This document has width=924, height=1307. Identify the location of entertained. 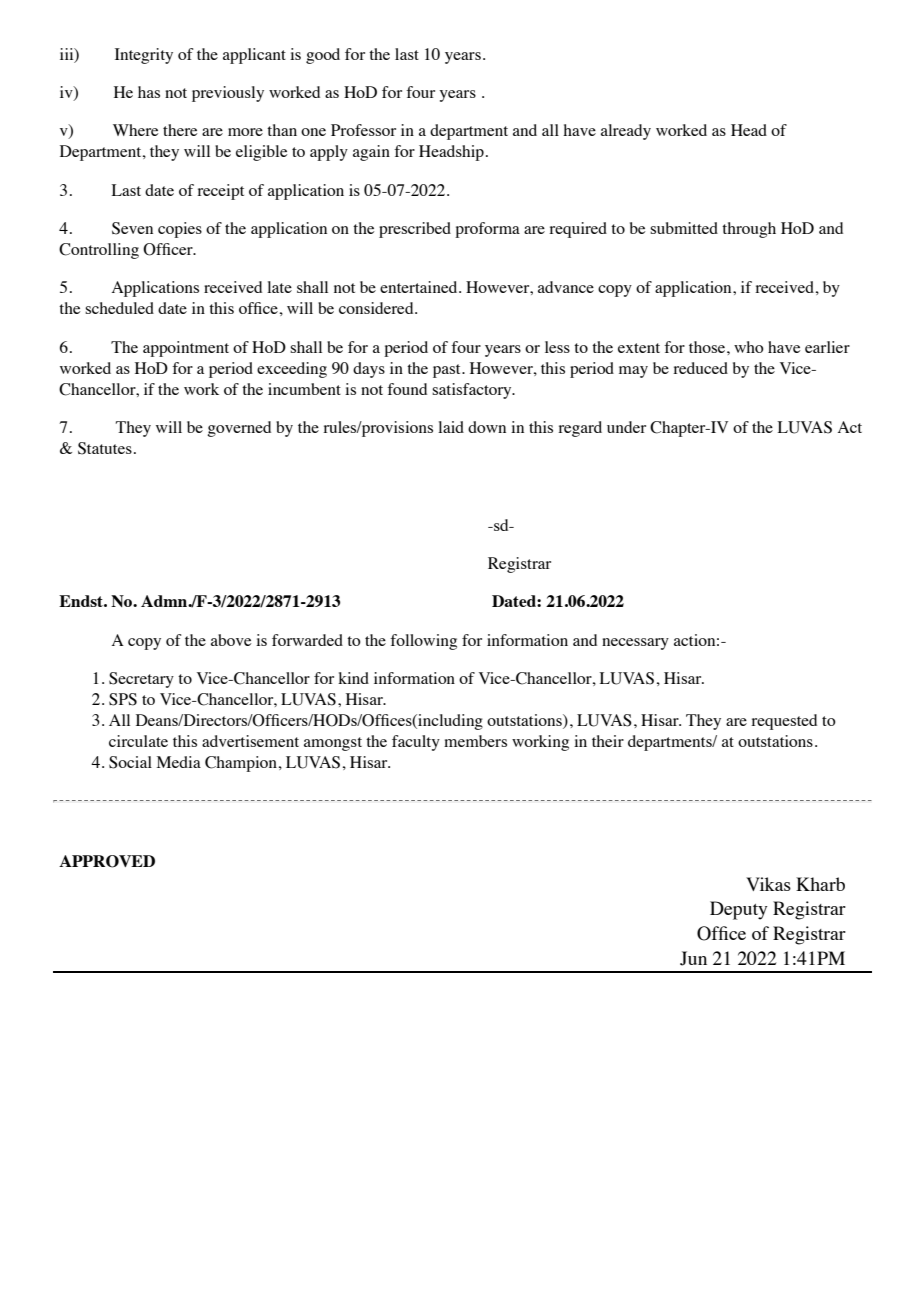
(420, 287).
